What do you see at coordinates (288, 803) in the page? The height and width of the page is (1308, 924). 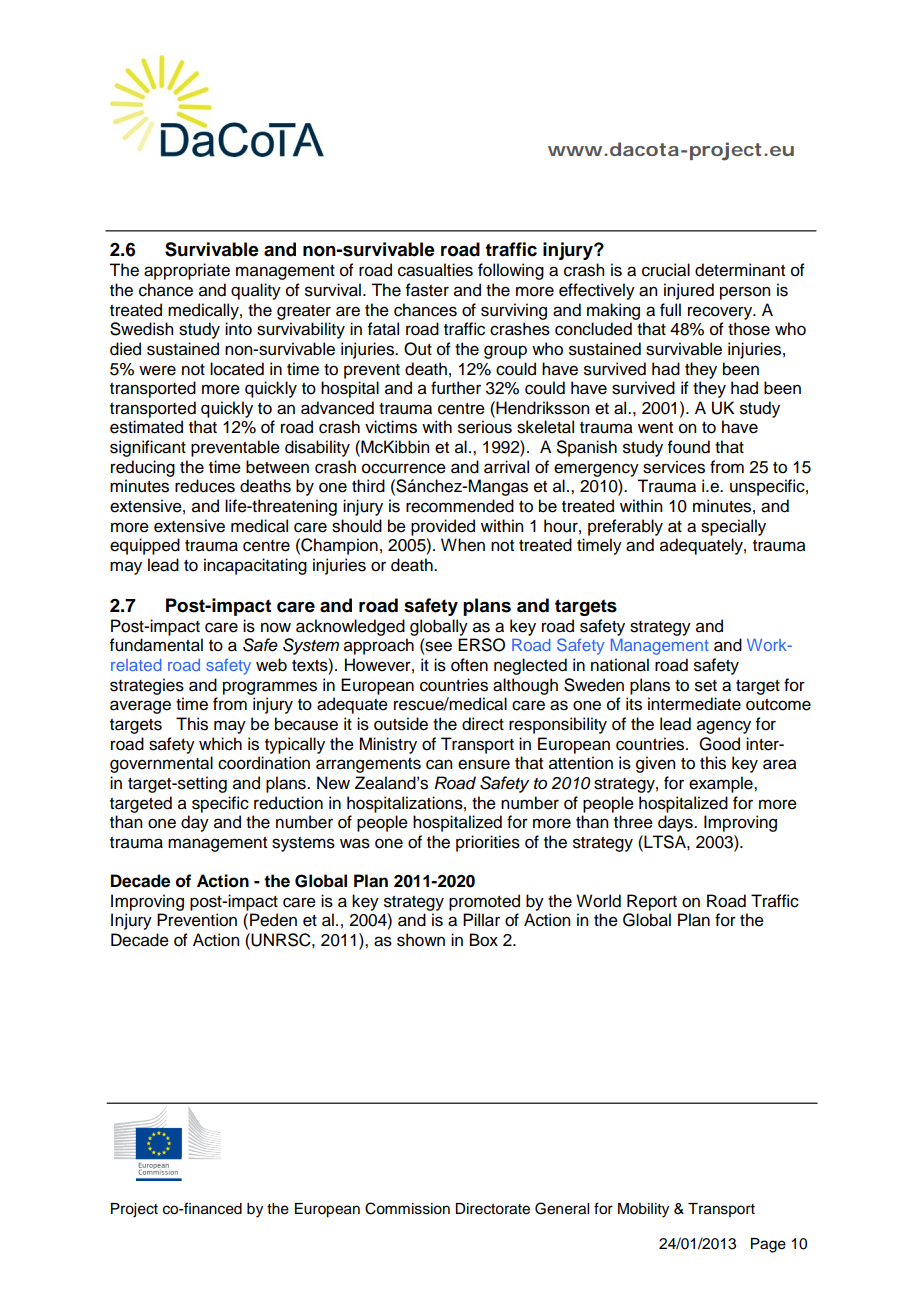 I see `reduction` at bounding box center [288, 803].
